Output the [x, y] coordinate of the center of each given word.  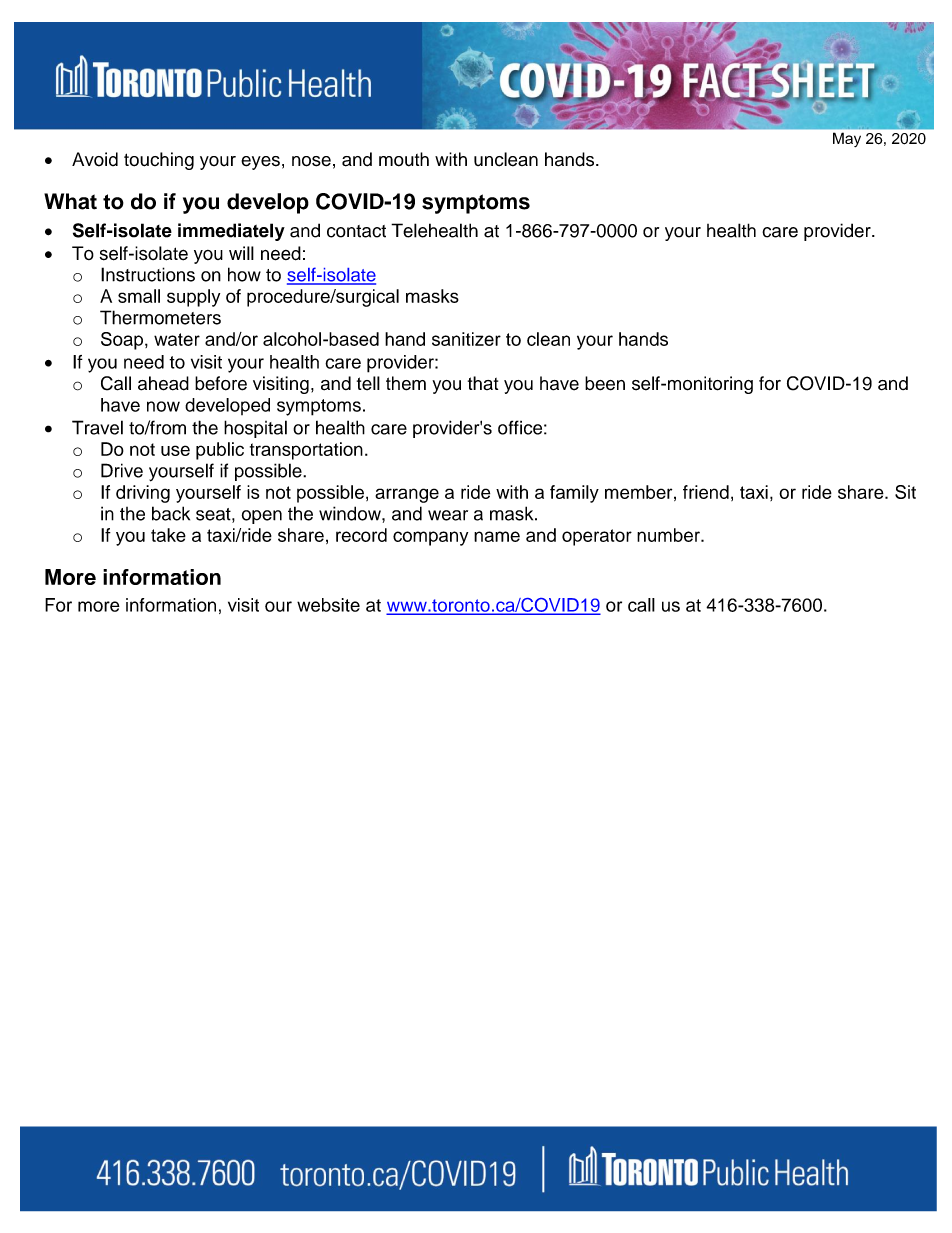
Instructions [148, 274]
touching [159, 161]
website [328, 605]
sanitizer [466, 339]
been [605, 383]
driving [143, 494]
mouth [404, 159]
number [669, 535]
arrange [407, 495]
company [430, 538]
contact [356, 231]
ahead [163, 383]
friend [706, 492]
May [847, 140]
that [483, 383]
